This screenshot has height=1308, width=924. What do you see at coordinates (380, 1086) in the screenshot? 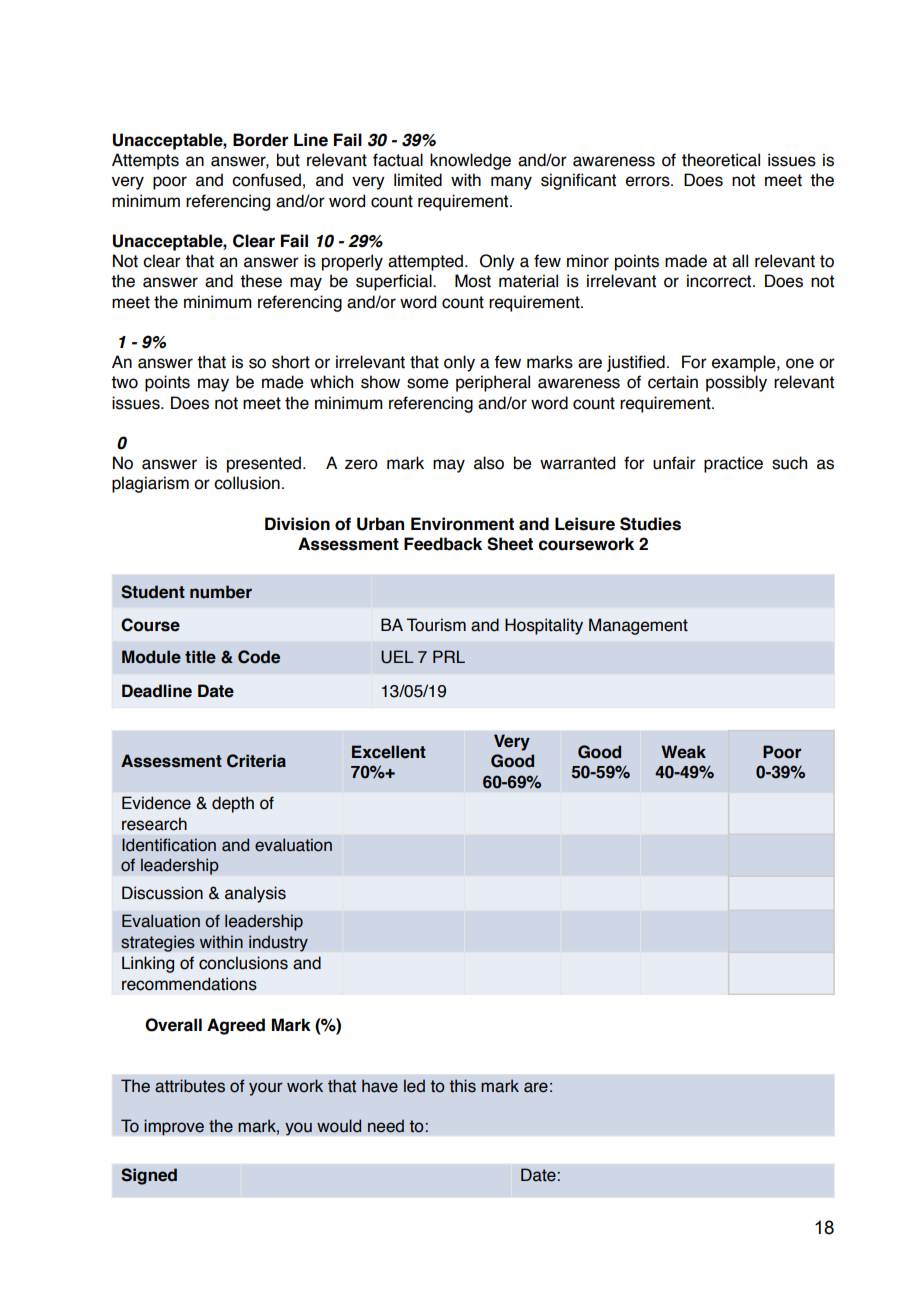
I see `have` at bounding box center [380, 1086].
